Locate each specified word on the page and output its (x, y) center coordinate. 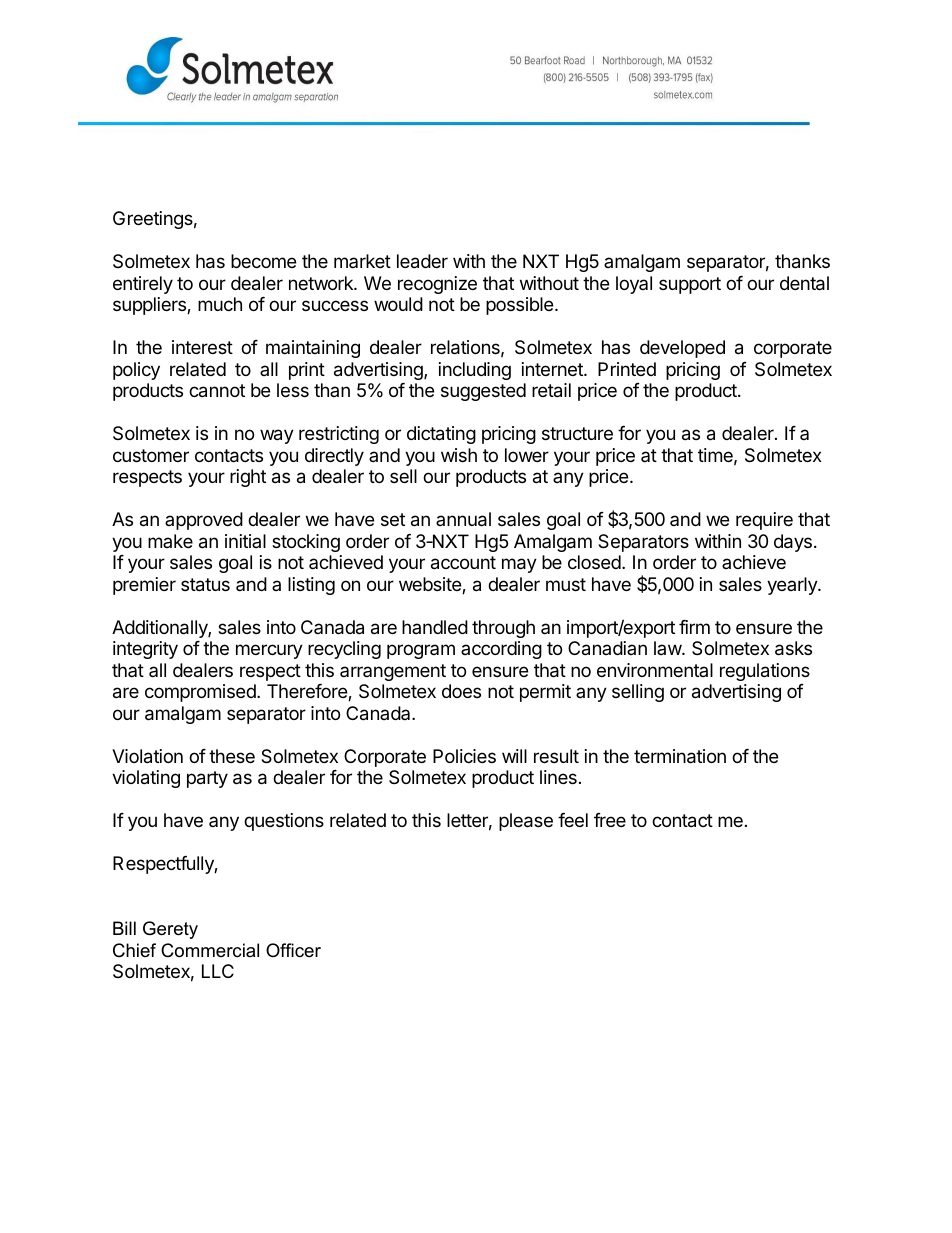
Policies (464, 756)
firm (694, 627)
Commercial (210, 950)
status (205, 585)
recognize (437, 285)
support (690, 285)
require (764, 521)
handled (435, 627)
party (207, 779)
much (220, 304)
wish (459, 455)
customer (151, 455)
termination (680, 756)
